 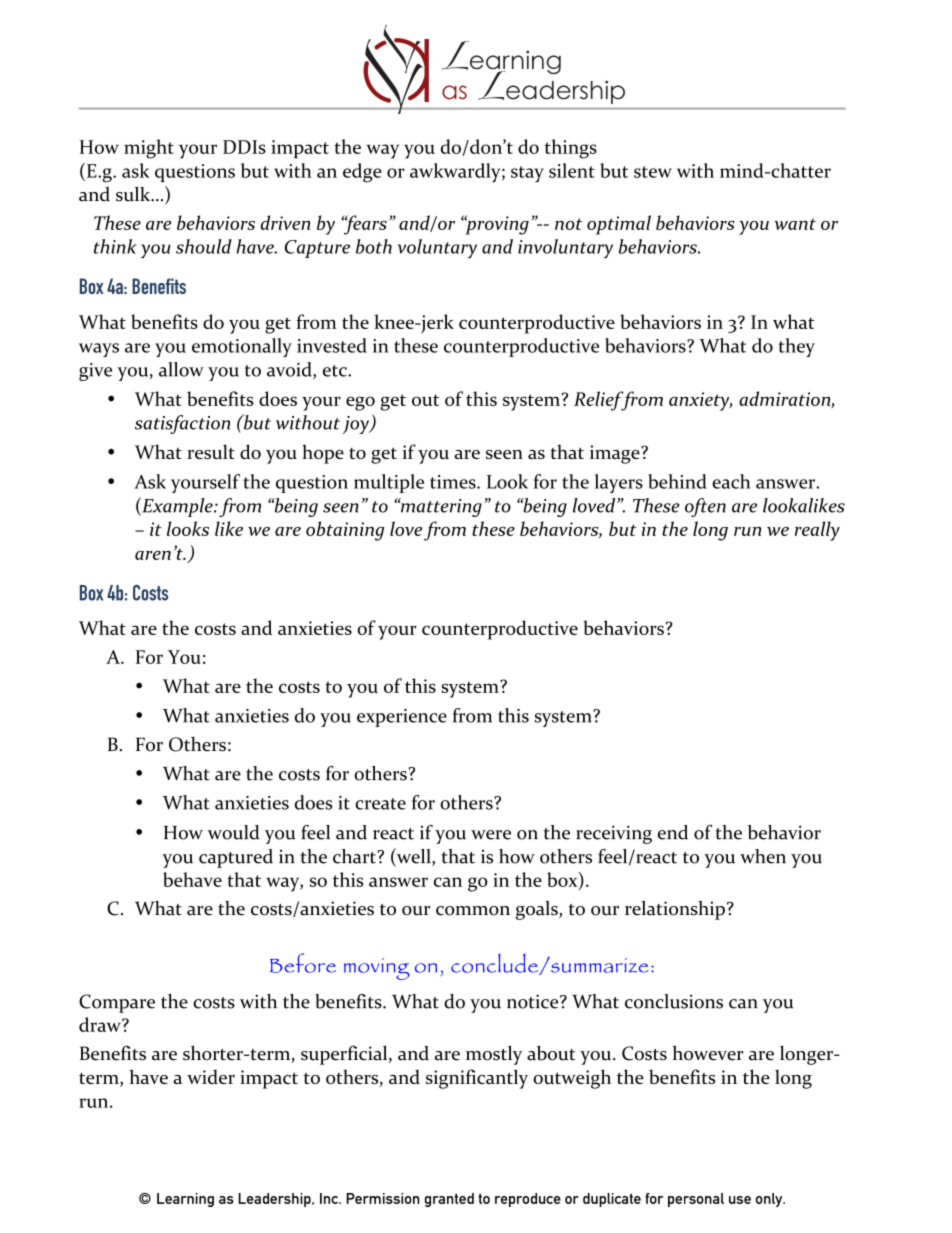 What do you see at coordinates (185, 1200) in the page?
I see `Learning` at bounding box center [185, 1200].
